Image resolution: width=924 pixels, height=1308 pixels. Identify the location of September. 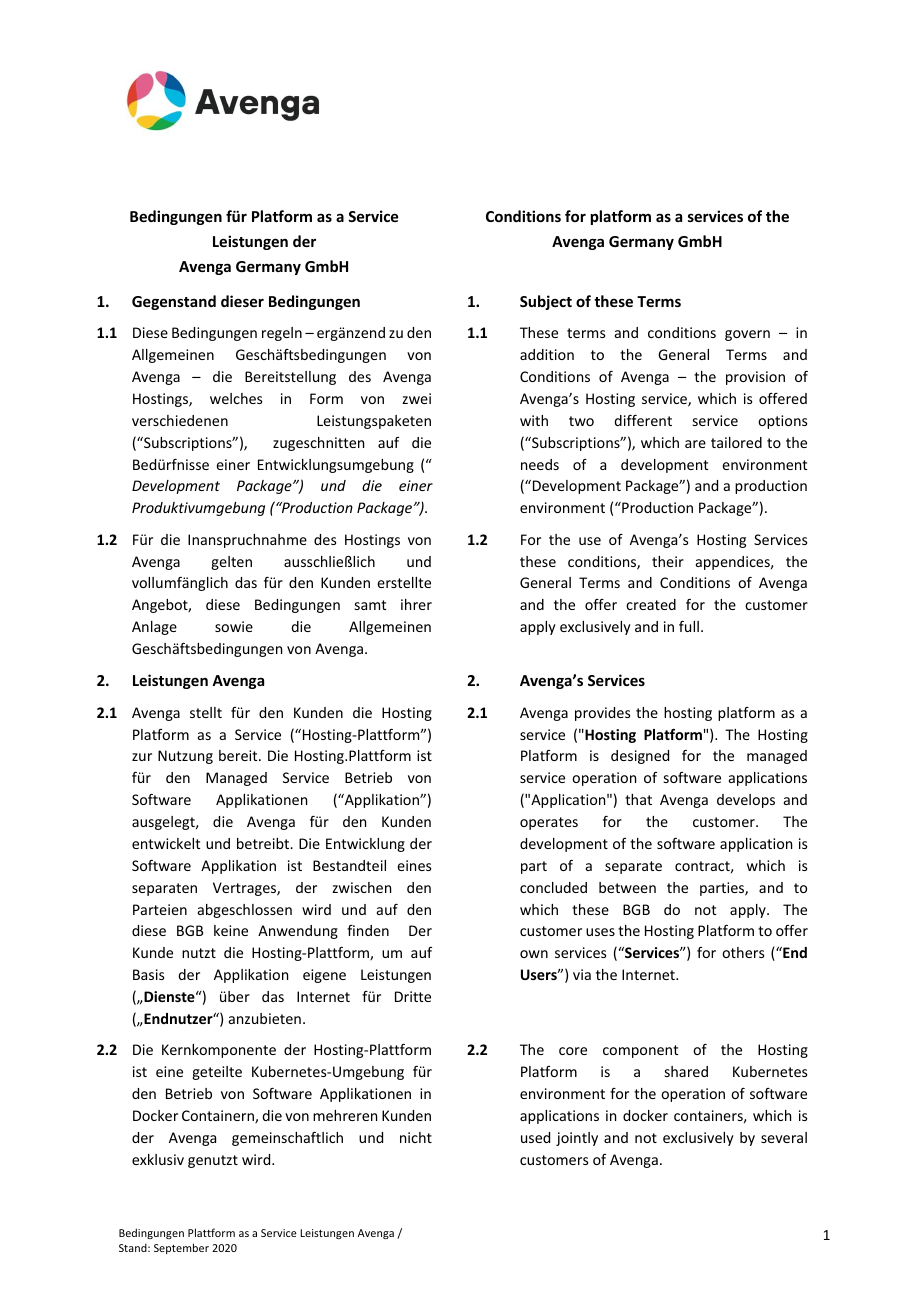
(181, 1248).
